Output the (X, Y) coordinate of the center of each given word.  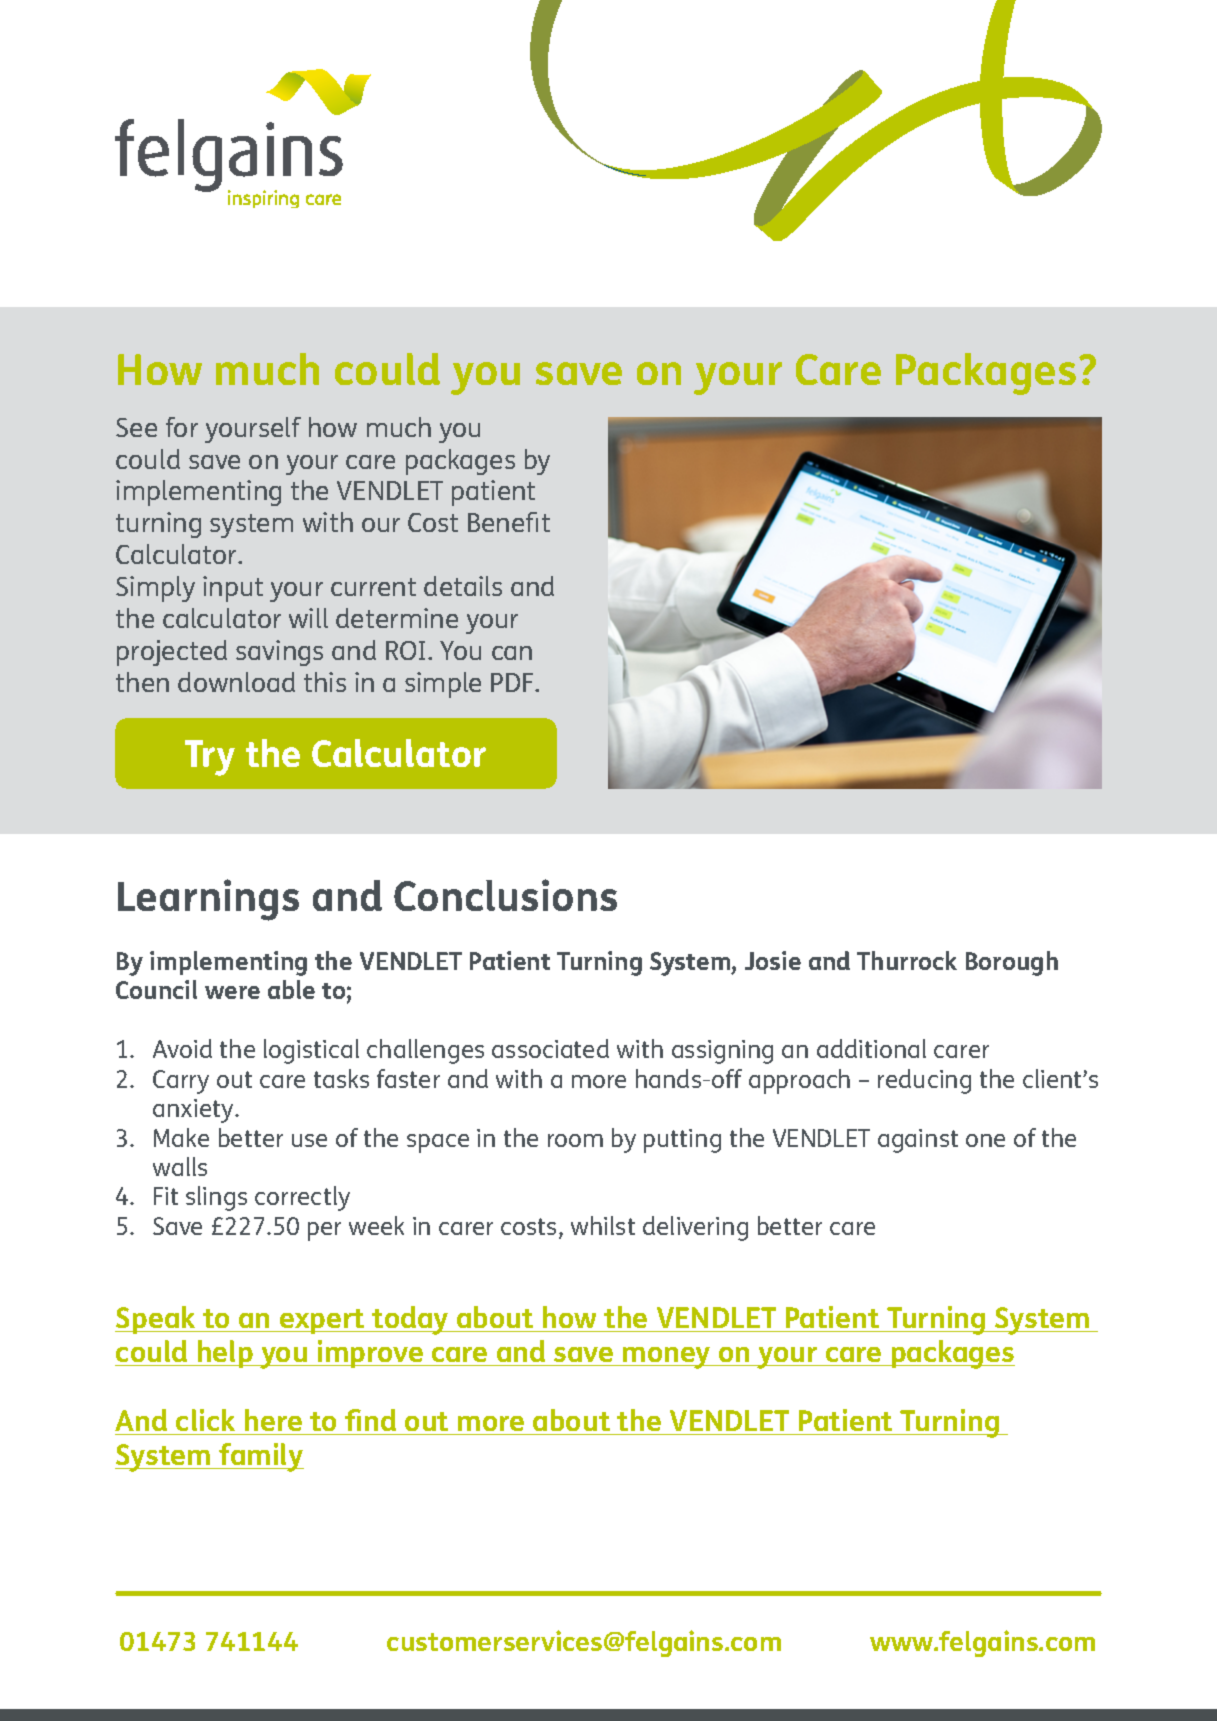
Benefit (509, 522)
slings (216, 1198)
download (236, 682)
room (575, 1140)
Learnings (208, 900)
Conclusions (505, 895)
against (918, 1141)
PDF (513, 682)
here (273, 1420)
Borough (1012, 963)
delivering (695, 1228)
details (463, 586)
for (182, 427)
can (512, 653)
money (667, 1358)
